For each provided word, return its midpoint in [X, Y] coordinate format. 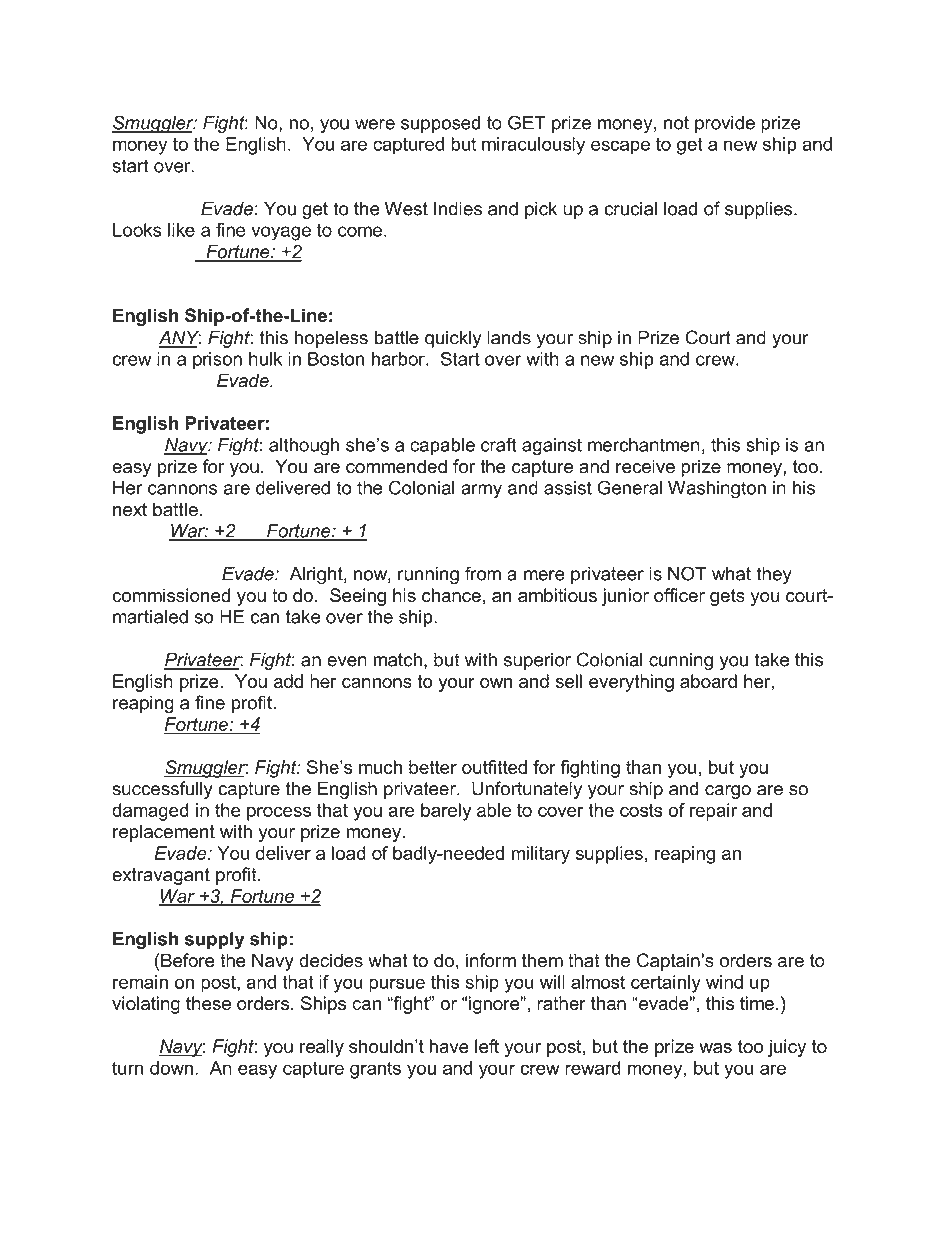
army [481, 491]
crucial [630, 208]
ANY [180, 338]
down [171, 1068]
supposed [440, 124]
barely [446, 812]
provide [725, 124]
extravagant [161, 876]
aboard [708, 681]
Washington [717, 490]
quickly [453, 339]
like [181, 230]
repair [713, 812]
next [130, 510]
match [397, 659]
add [288, 681]
